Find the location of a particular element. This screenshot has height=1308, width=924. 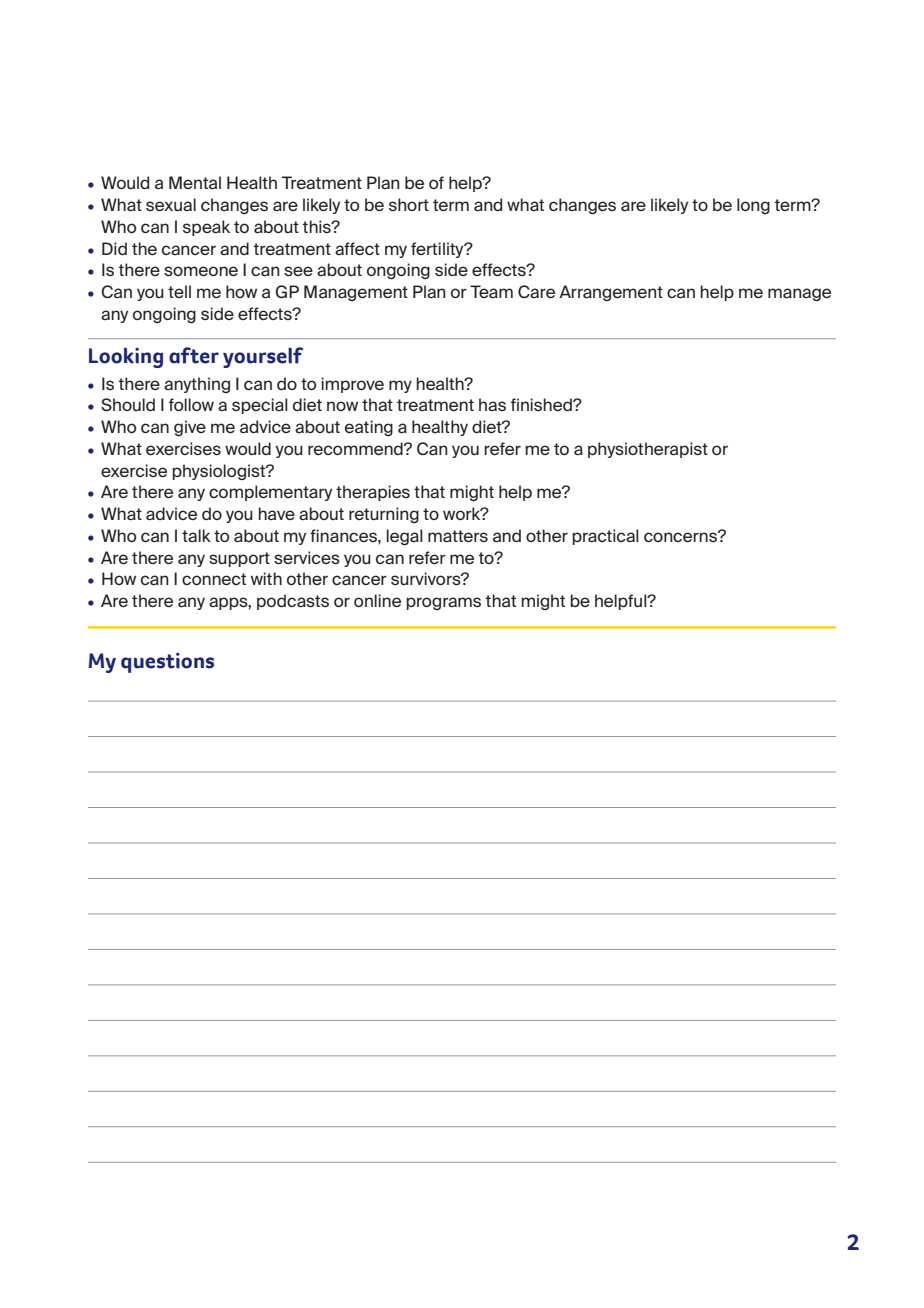

give is located at coordinates (190, 428).
